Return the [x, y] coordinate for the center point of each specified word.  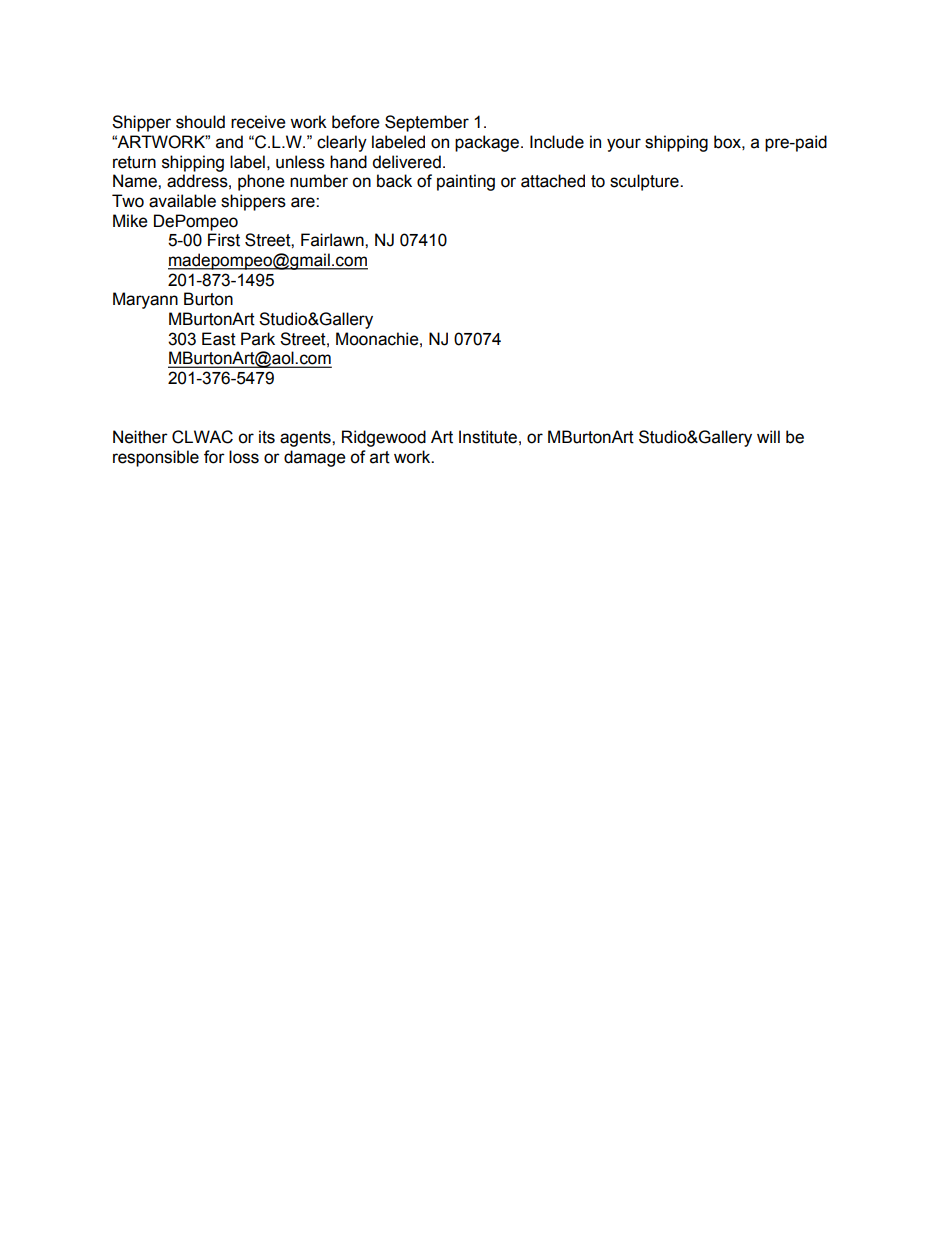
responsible [156, 458]
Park [258, 339]
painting [466, 182]
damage [315, 458]
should [200, 122]
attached [553, 181]
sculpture [645, 182]
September [427, 123]
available [182, 201]
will [768, 436]
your [624, 145]
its [267, 437]
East [219, 339]
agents [306, 439]
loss [244, 457]
